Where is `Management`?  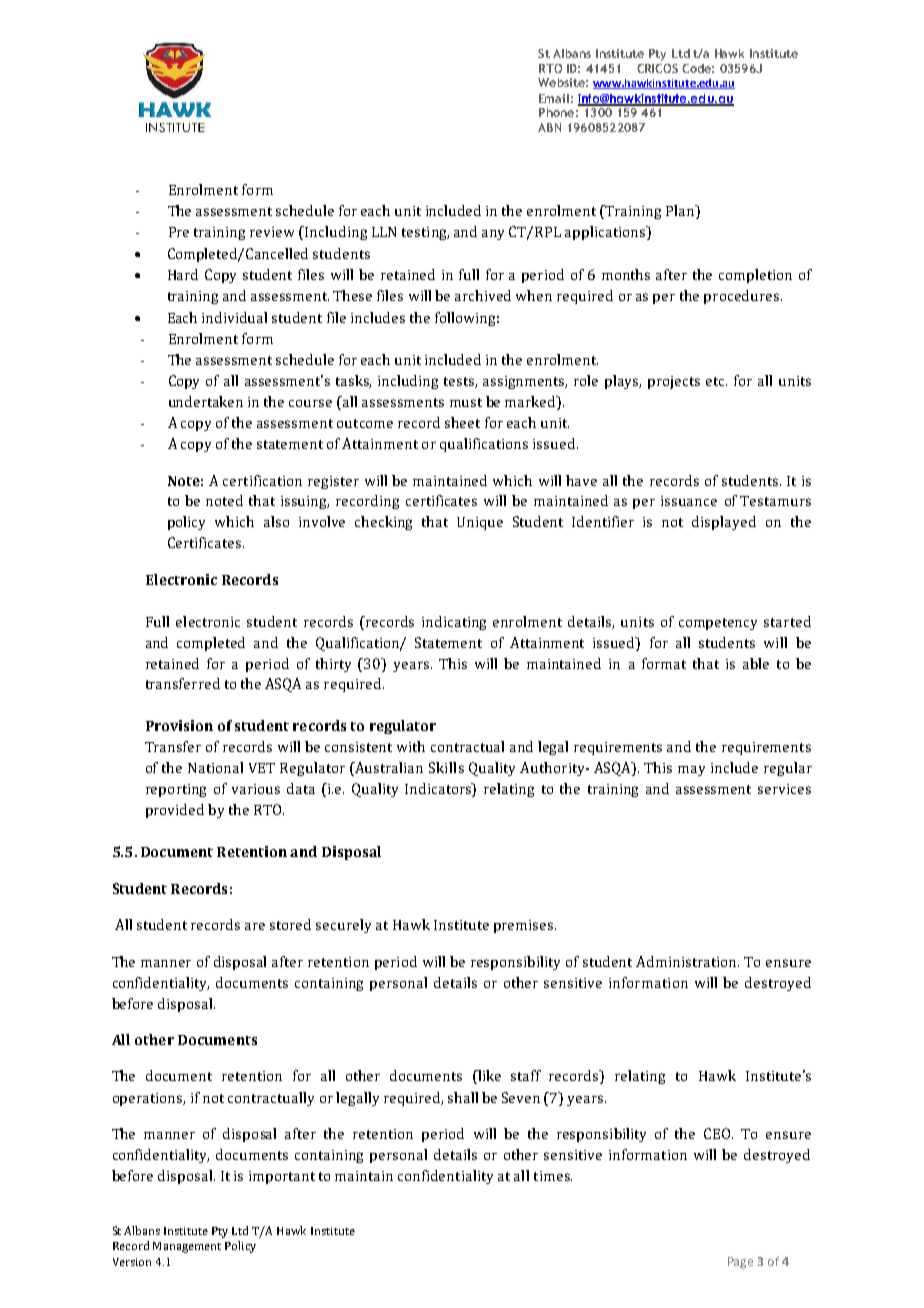
Management is located at coordinates (187, 1247).
